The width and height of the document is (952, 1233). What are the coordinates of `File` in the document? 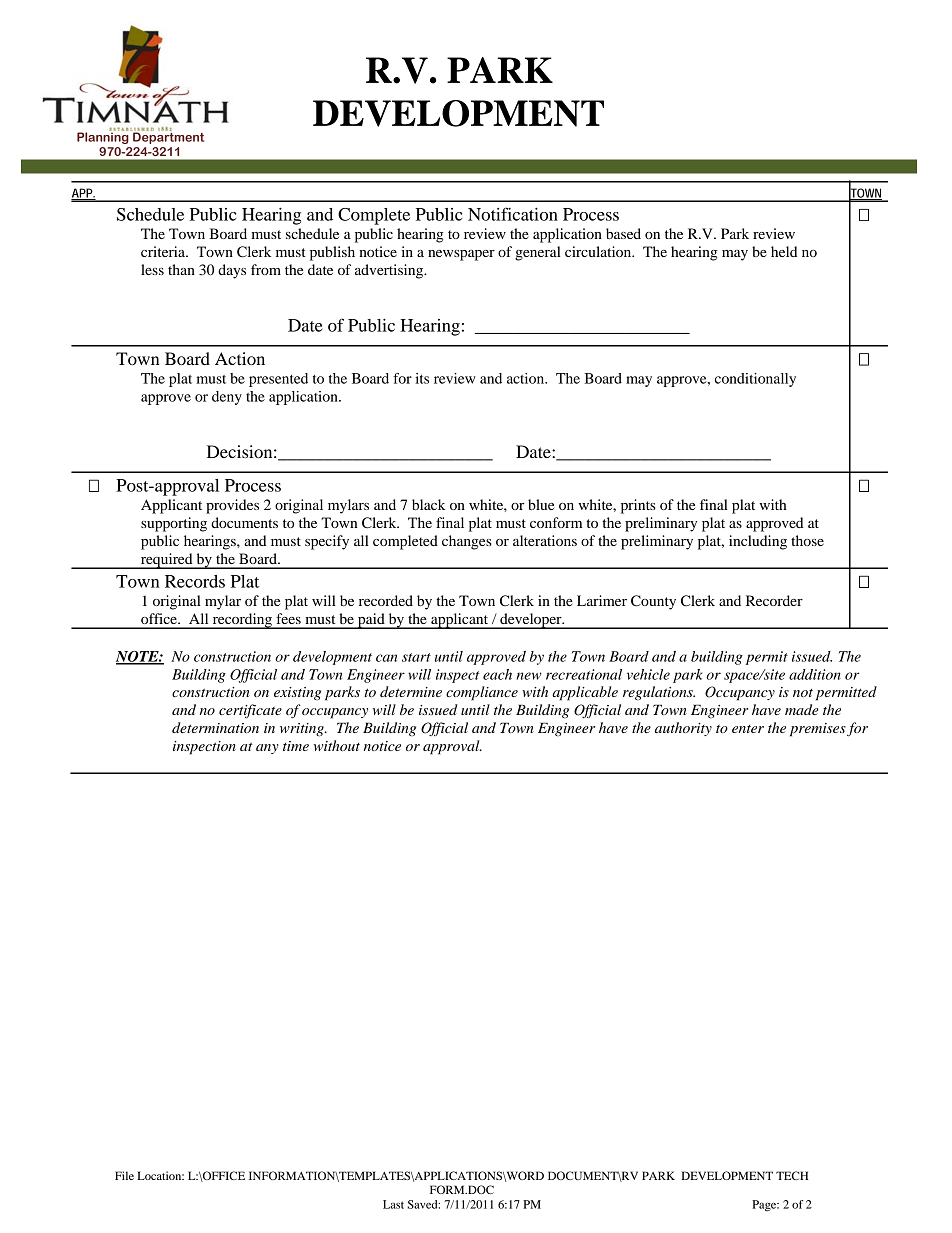 It's located at (124, 1175).
